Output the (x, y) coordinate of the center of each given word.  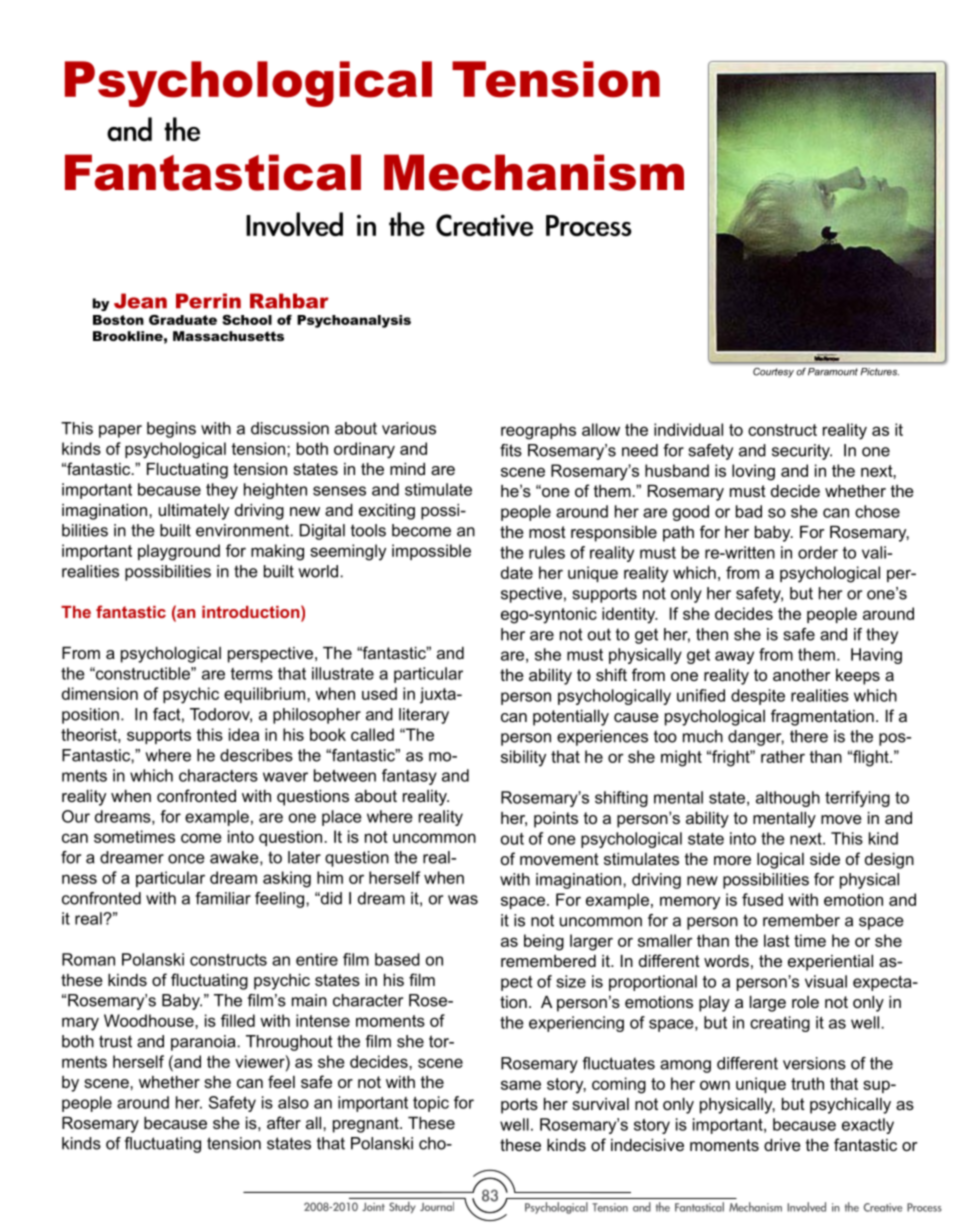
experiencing (576, 1024)
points (556, 820)
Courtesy (773, 372)
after (284, 1122)
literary (424, 716)
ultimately (194, 512)
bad (749, 511)
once (186, 859)
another (802, 675)
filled (238, 1020)
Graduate (183, 320)
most (547, 532)
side (825, 859)
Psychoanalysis (354, 321)
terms (252, 674)
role (805, 1002)
